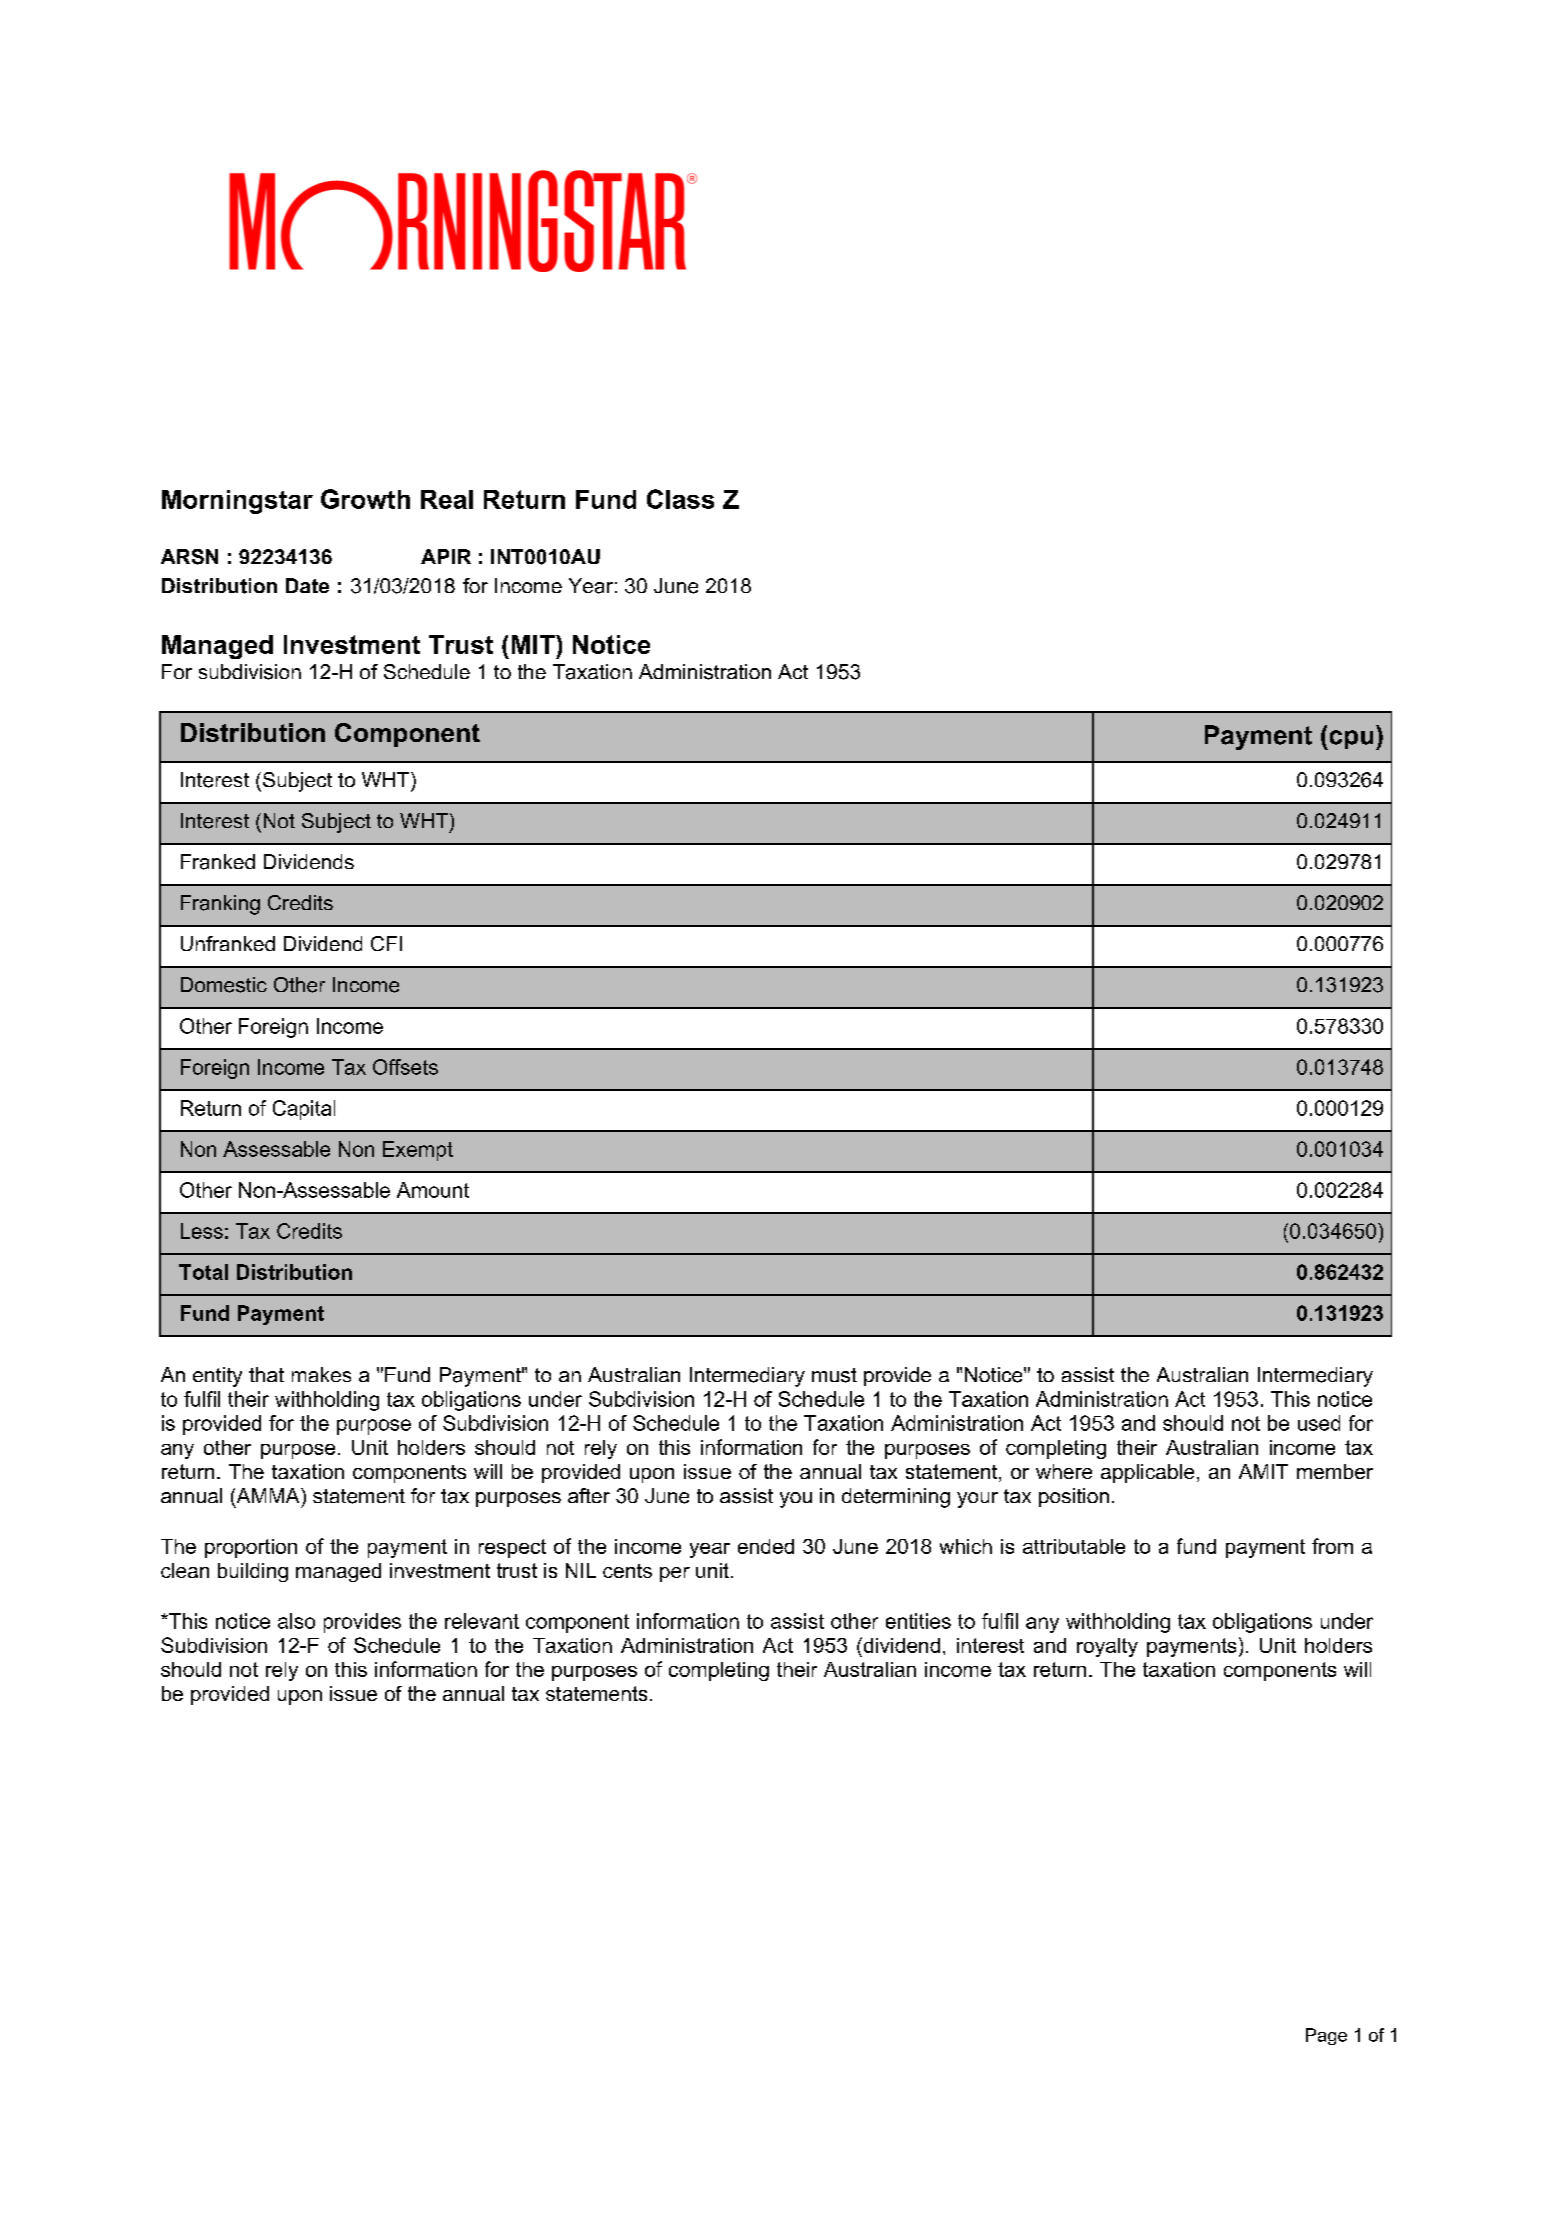 Image resolution: width=1567 pixels, height=2215 pixels. Describe the element at coordinates (418, 1151) in the document. I see `Exempt` at that location.
